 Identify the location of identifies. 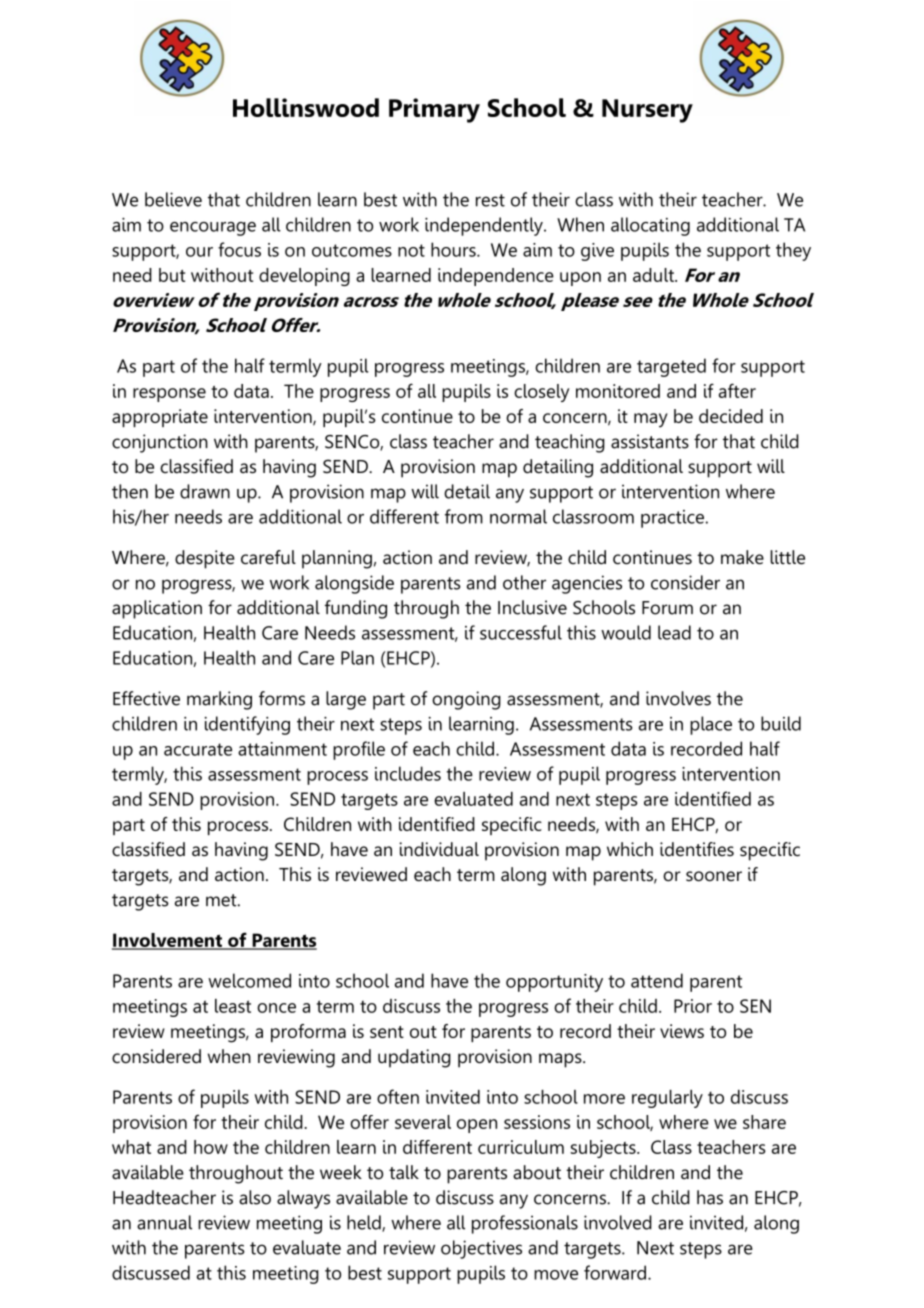
(697, 849).
